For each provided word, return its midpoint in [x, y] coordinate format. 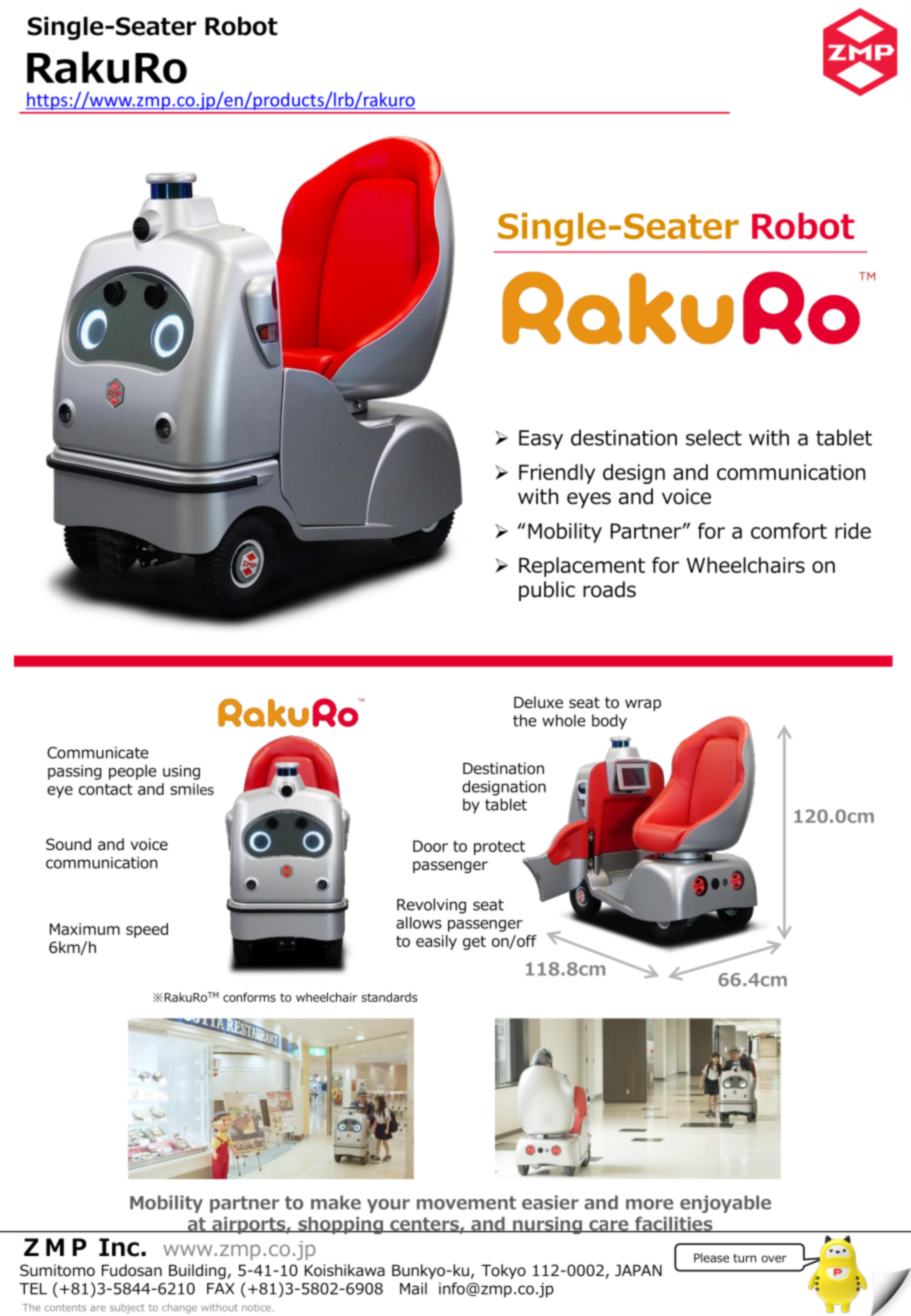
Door [430, 846]
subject [127, 1308]
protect [499, 848]
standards [389, 997]
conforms [249, 997]
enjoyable [725, 1204]
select [714, 437]
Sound [68, 844]
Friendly [557, 474]
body [609, 722]
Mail [413, 1288]
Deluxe [538, 702]
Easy [541, 440]
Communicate [97, 753]
